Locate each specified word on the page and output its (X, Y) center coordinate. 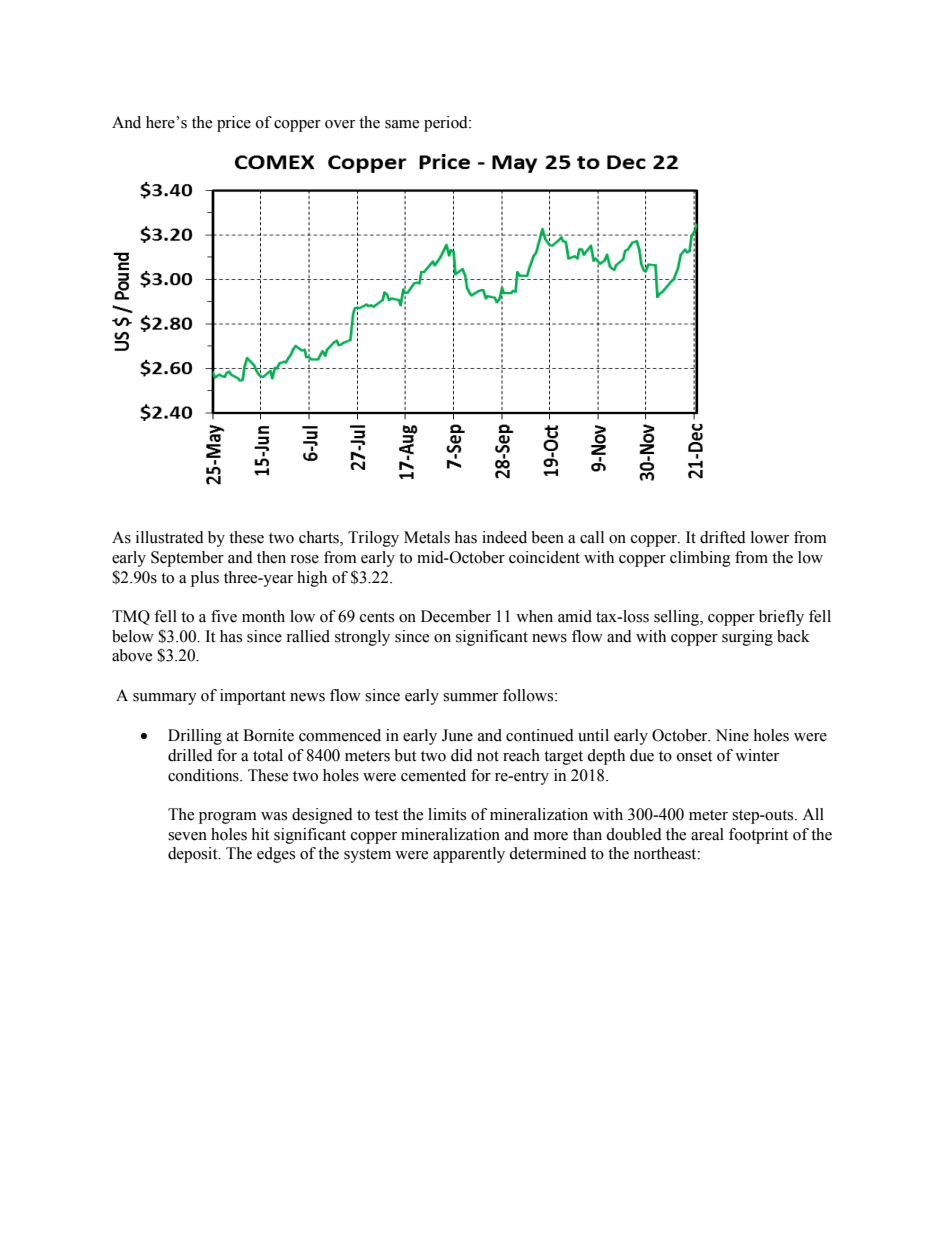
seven (187, 836)
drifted (723, 537)
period (447, 124)
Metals (427, 537)
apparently (469, 855)
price (234, 124)
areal (707, 834)
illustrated (170, 537)
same (402, 124)
